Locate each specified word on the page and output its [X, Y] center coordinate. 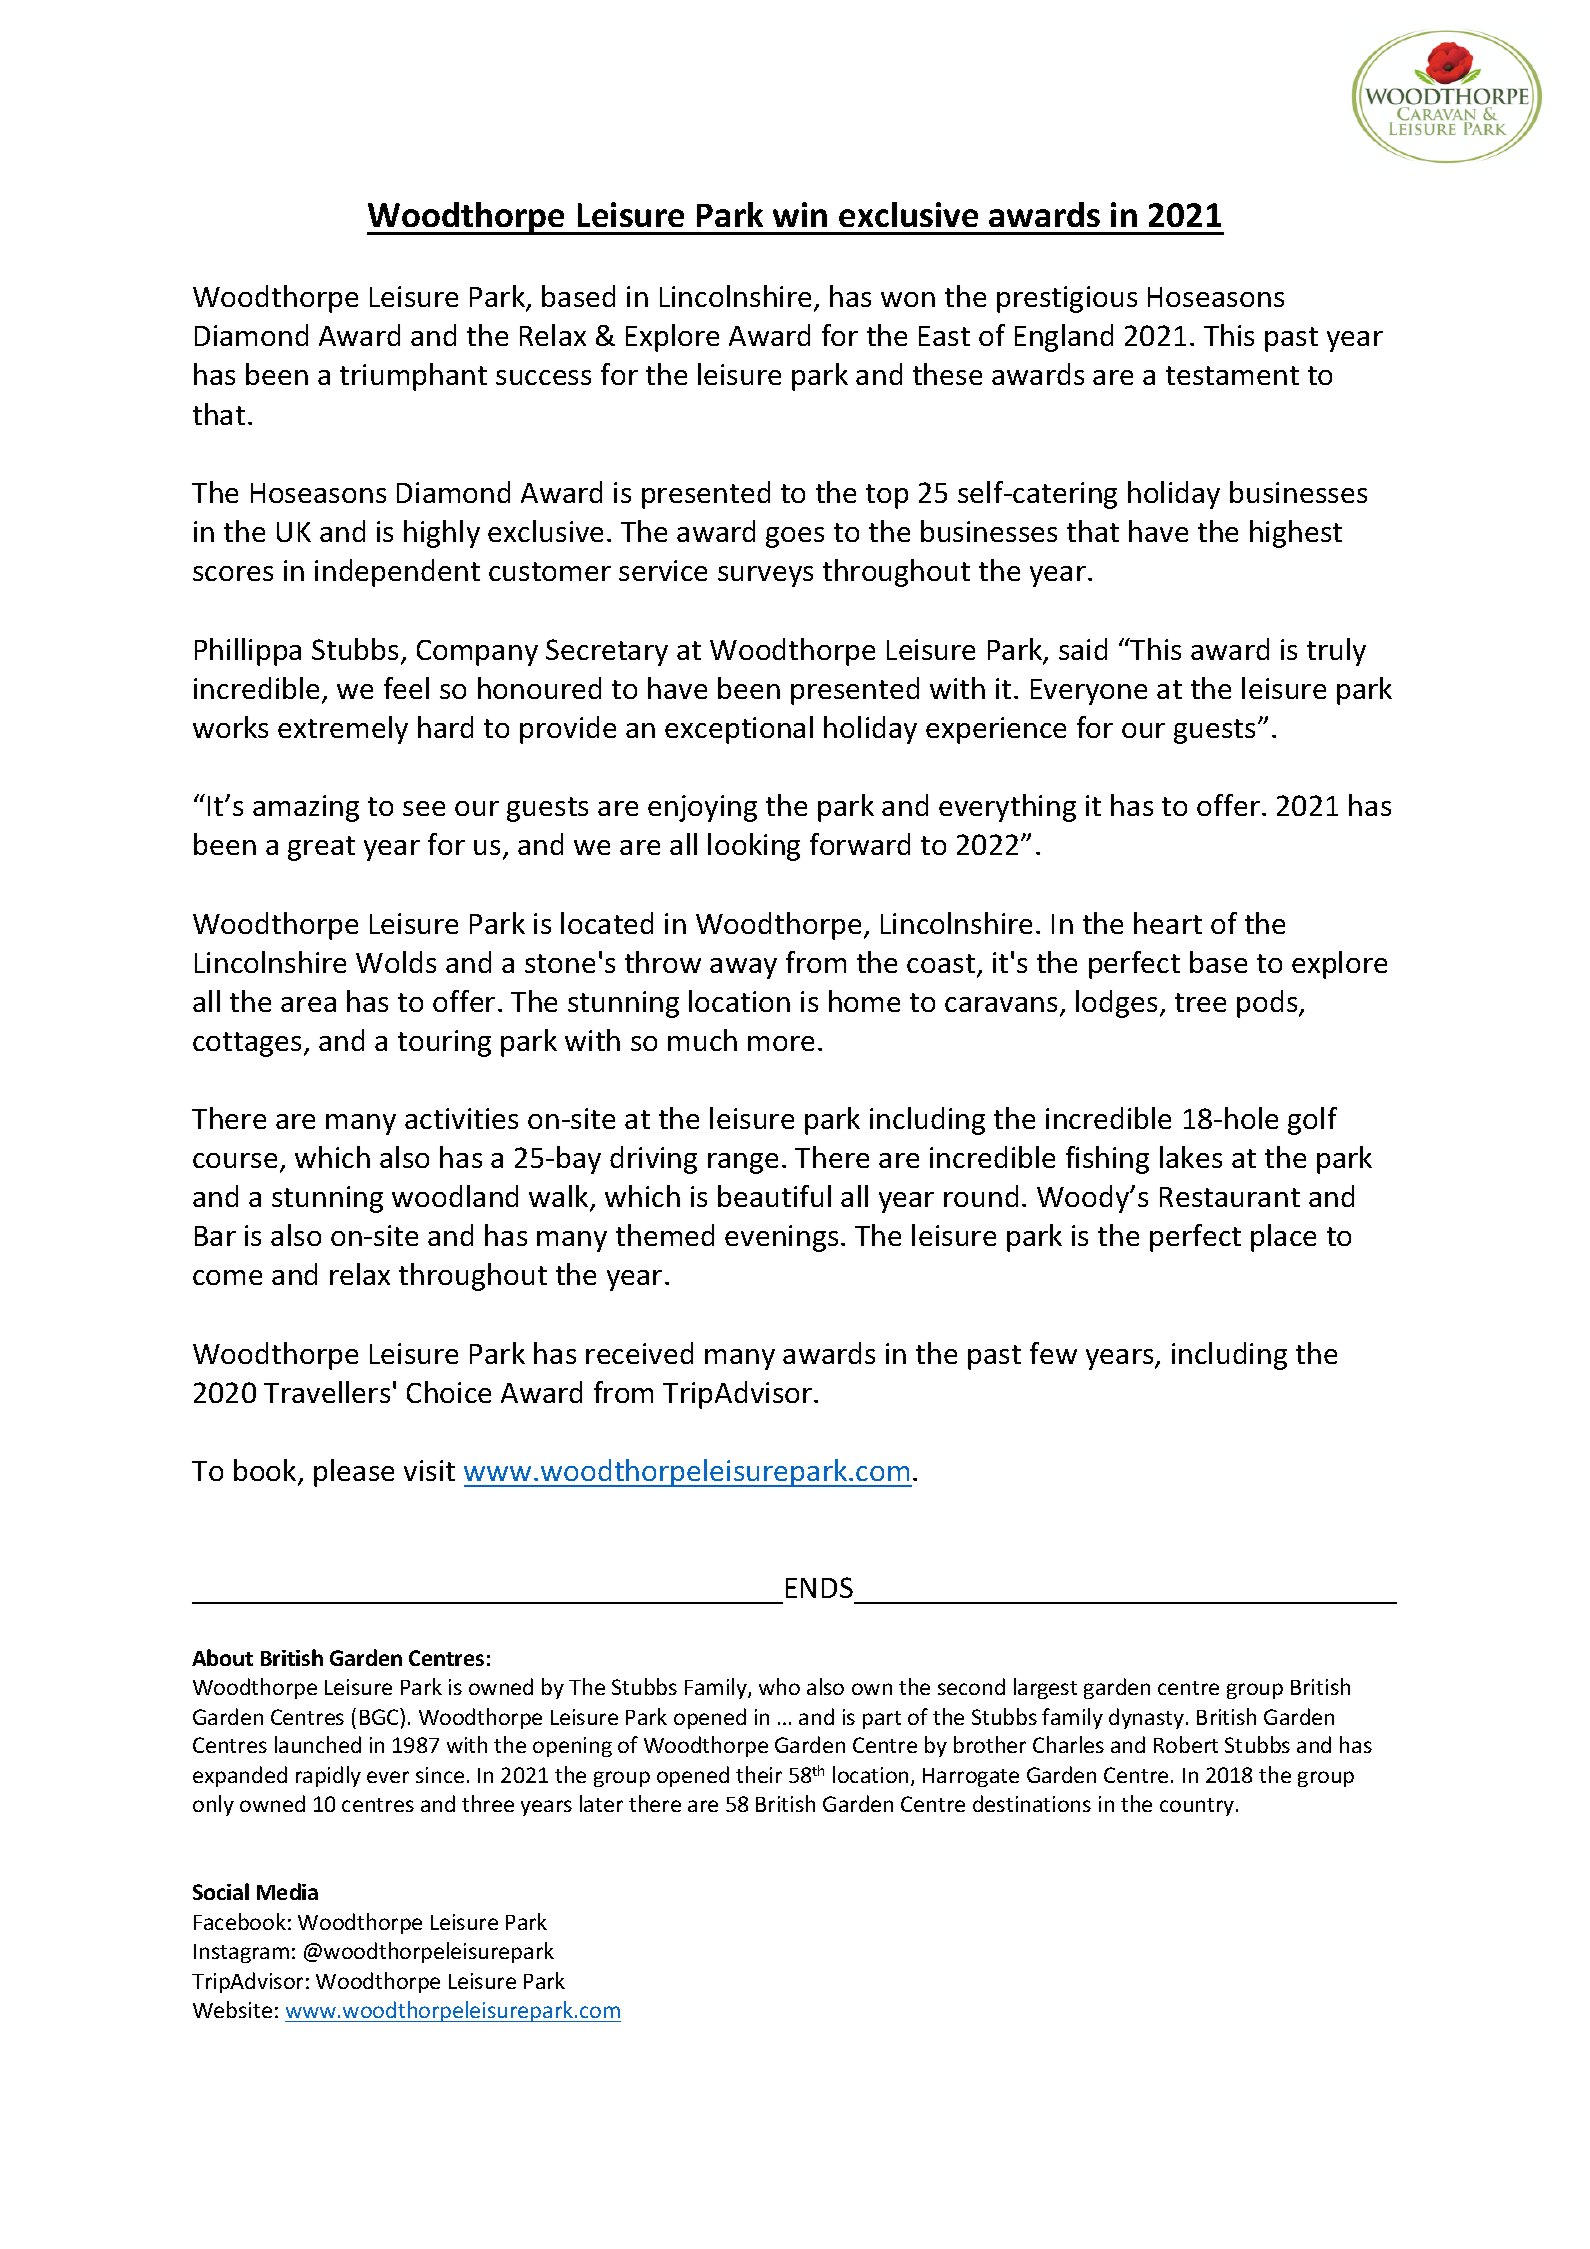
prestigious [1067, 299]
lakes [1191, 1157]
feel [406, 688]
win [800, 214]
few [1053, 1353]
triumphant [413, 377]
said [1083, 649]
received [639, 1353]
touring [444, 1043]
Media [287, 1891]
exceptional [739, 730]
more [781, 1043]
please [354, 1473]
